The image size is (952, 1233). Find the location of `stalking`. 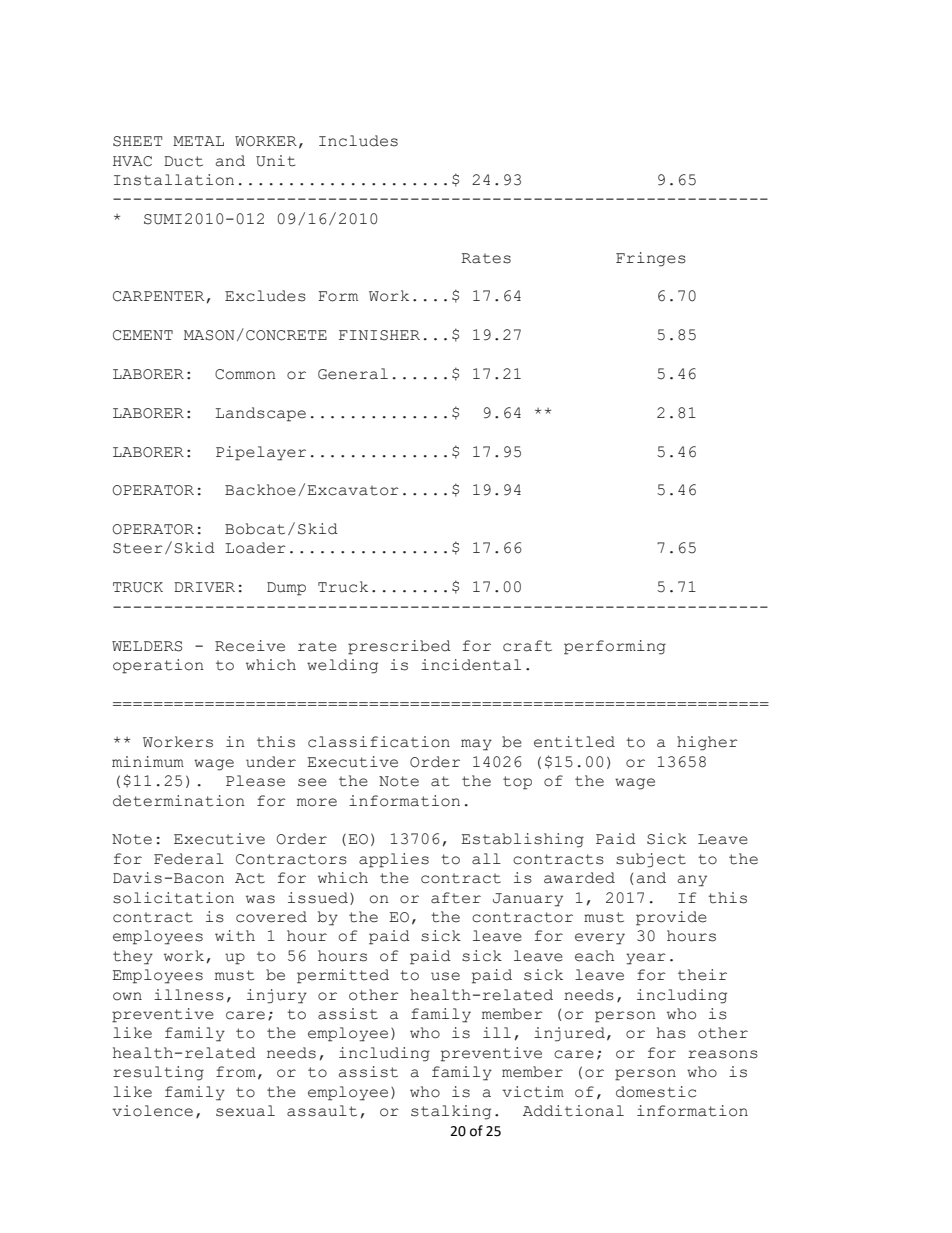

stalking is located at coordinates (451, 1112).
